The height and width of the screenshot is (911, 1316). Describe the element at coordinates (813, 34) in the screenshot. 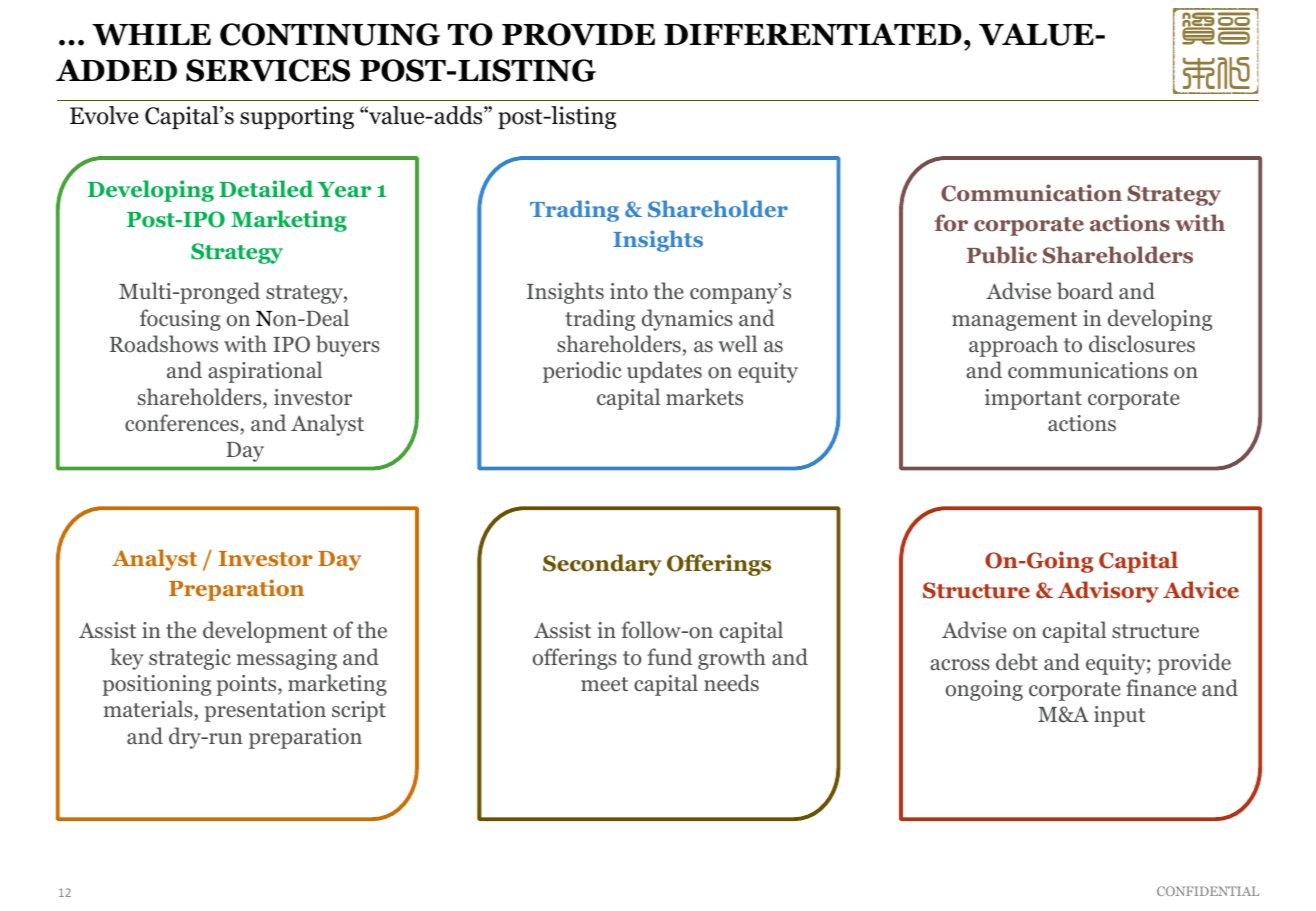

I see `DIFFERENTIATED` at that location.
